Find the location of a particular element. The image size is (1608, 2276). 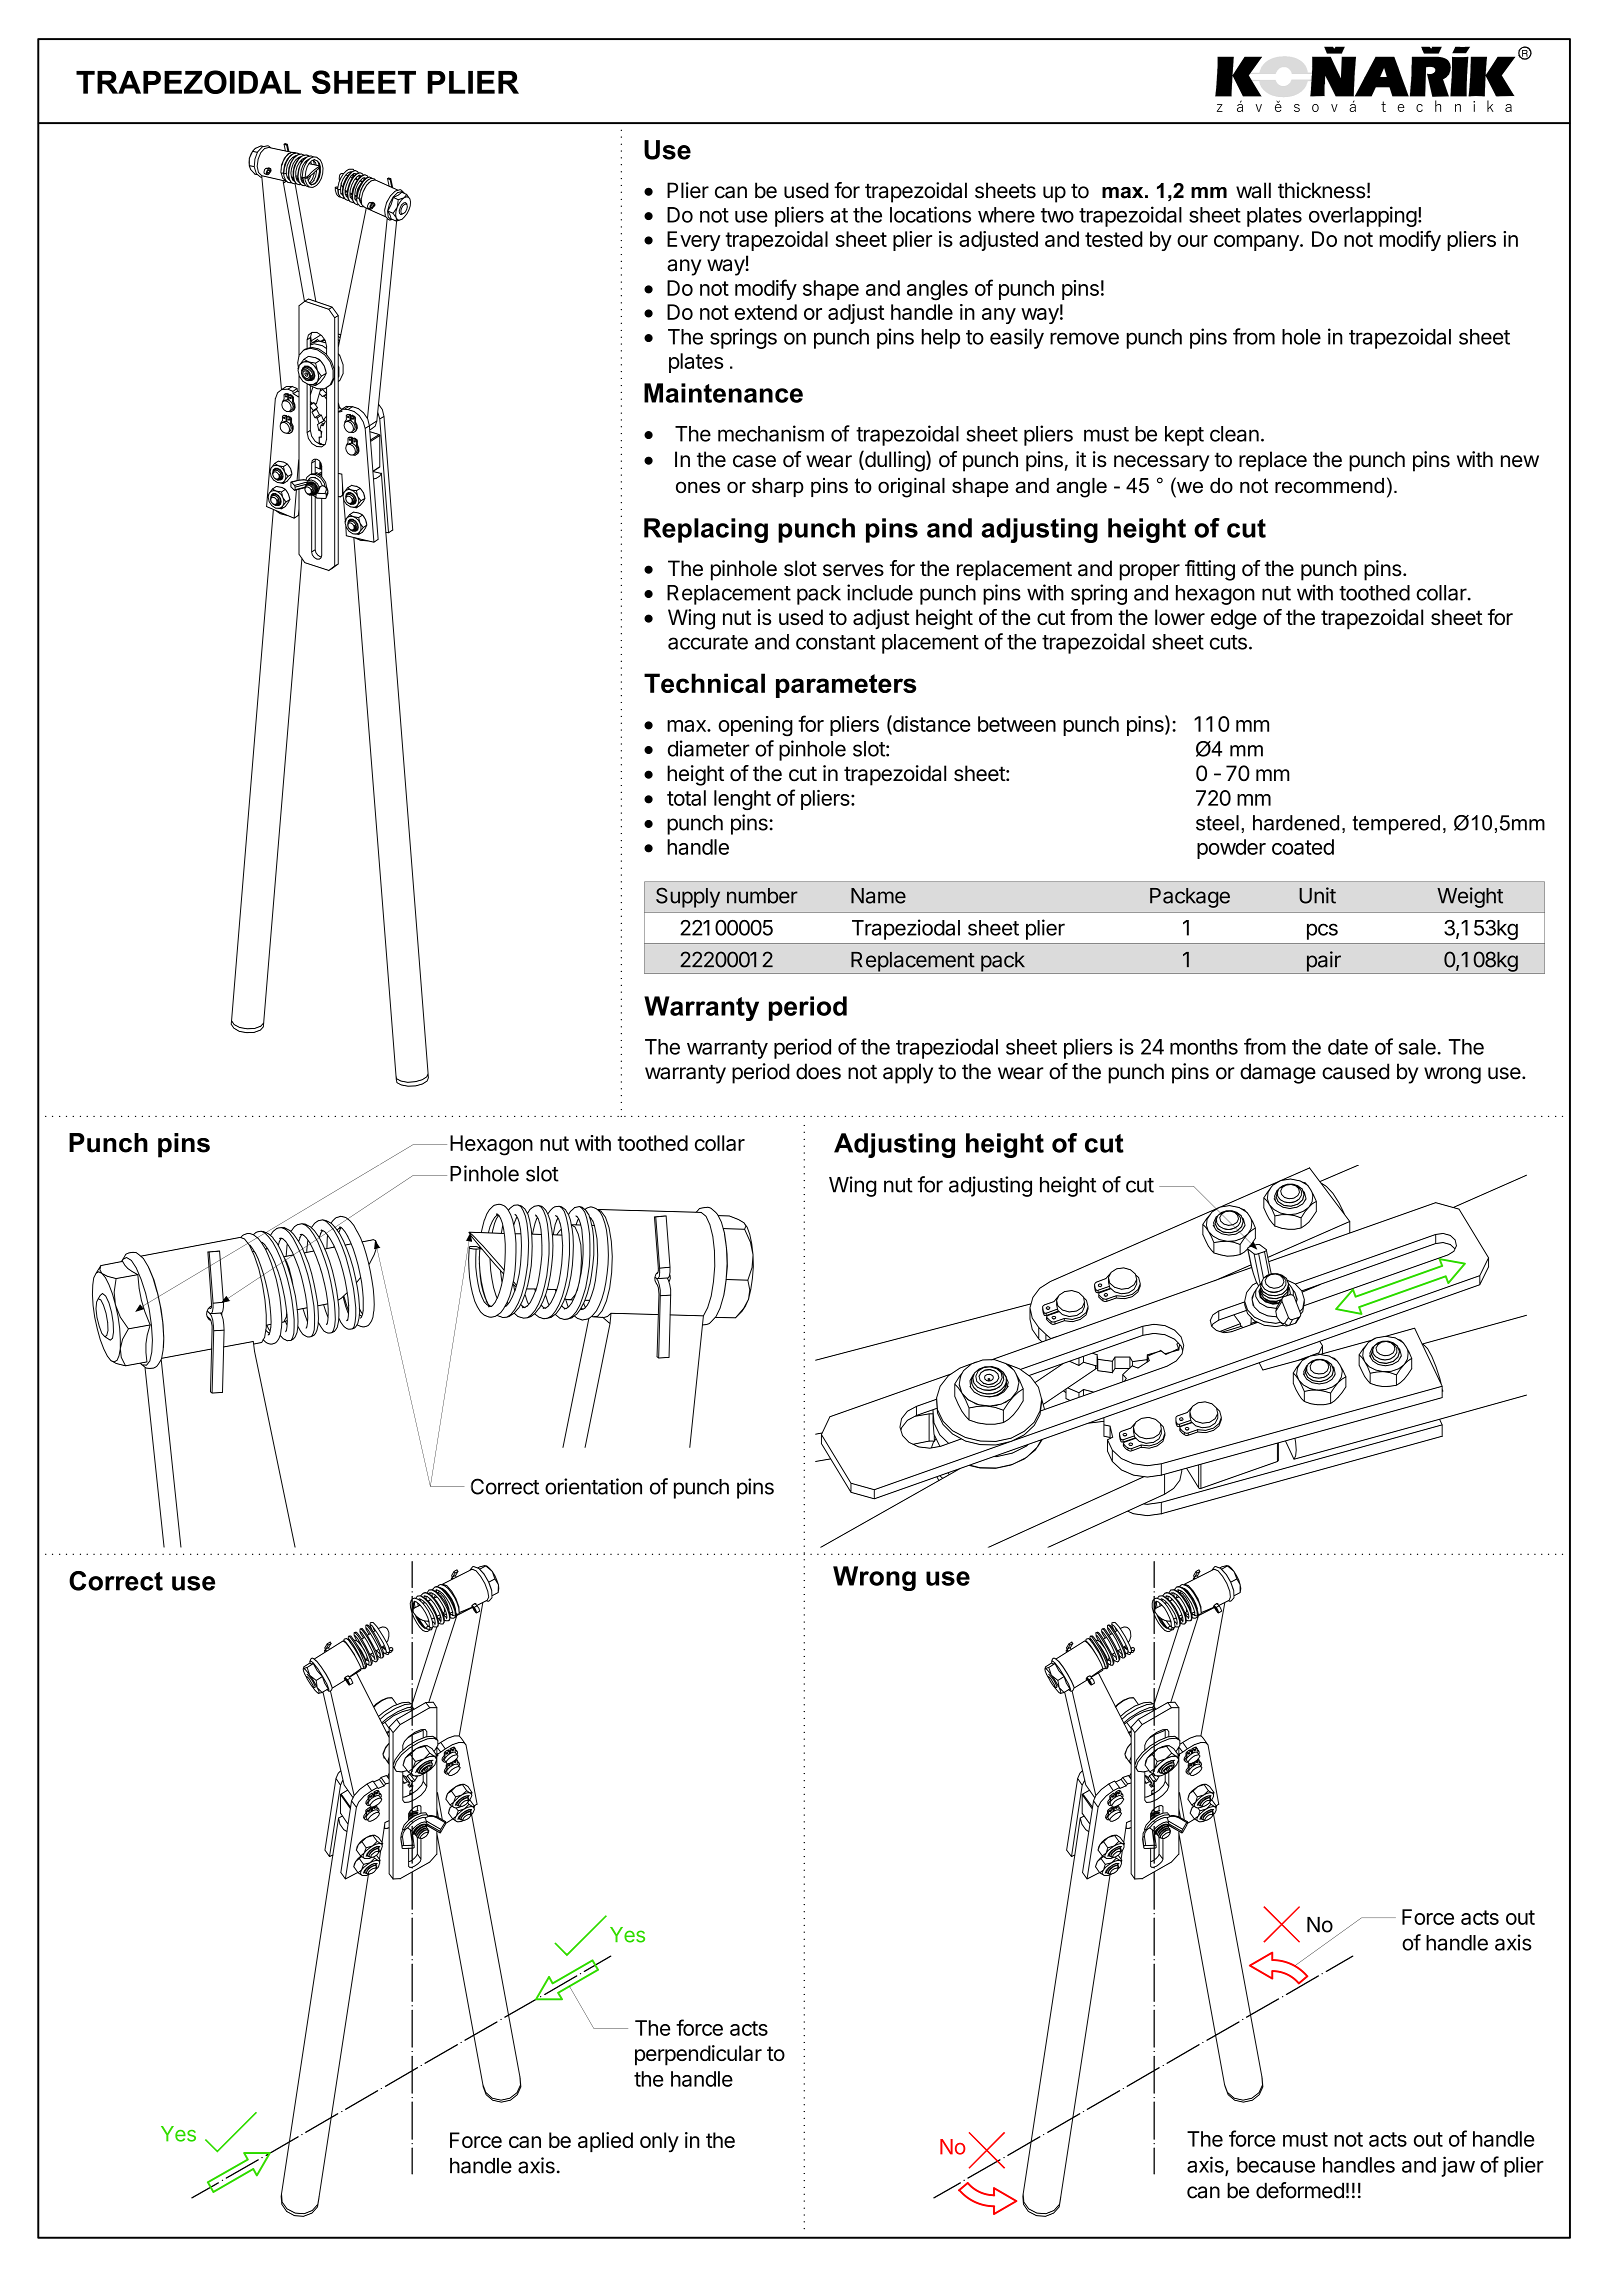

because is located at coordinates (1276, 2165).
